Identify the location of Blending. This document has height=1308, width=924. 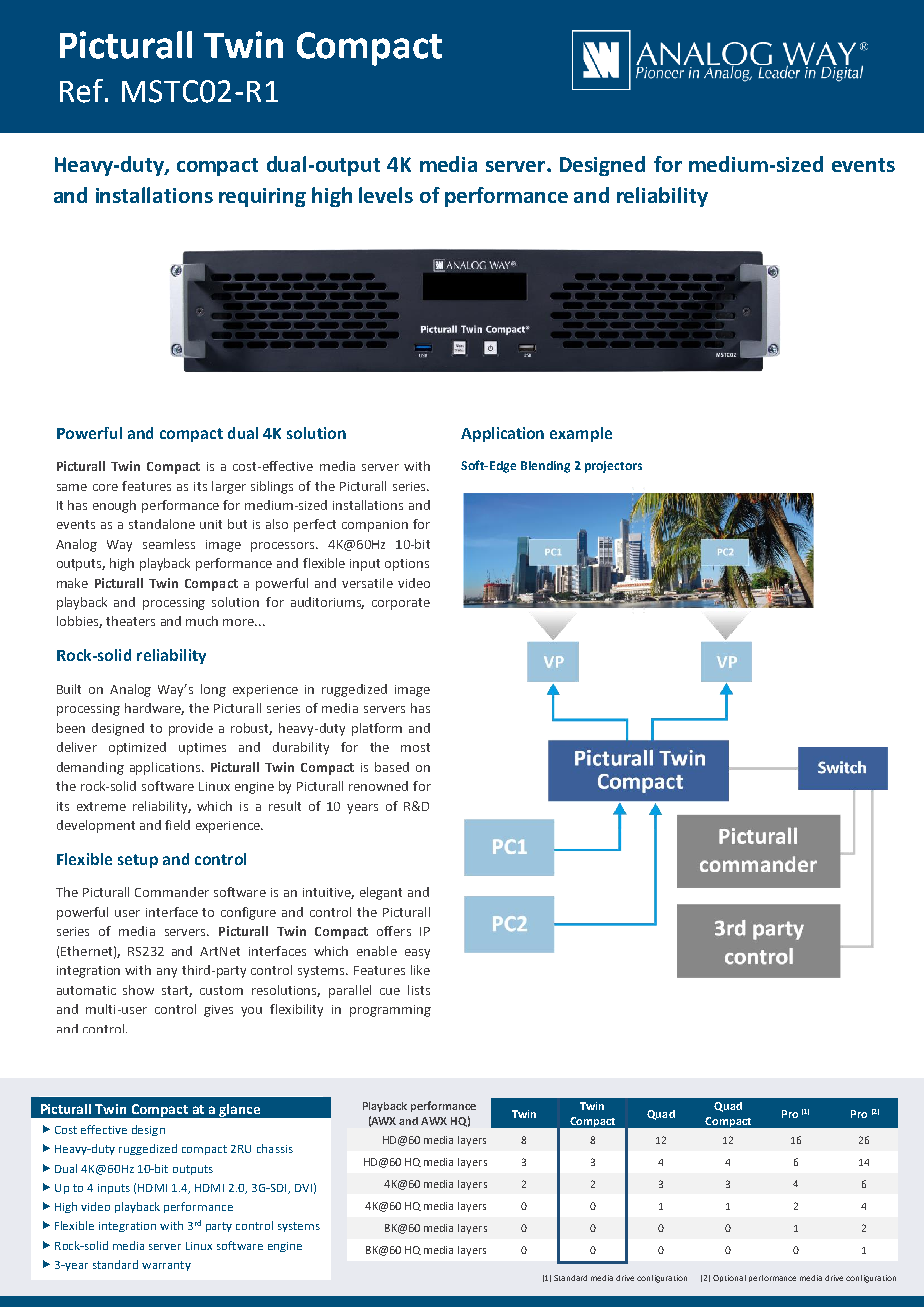
(545, 467).
